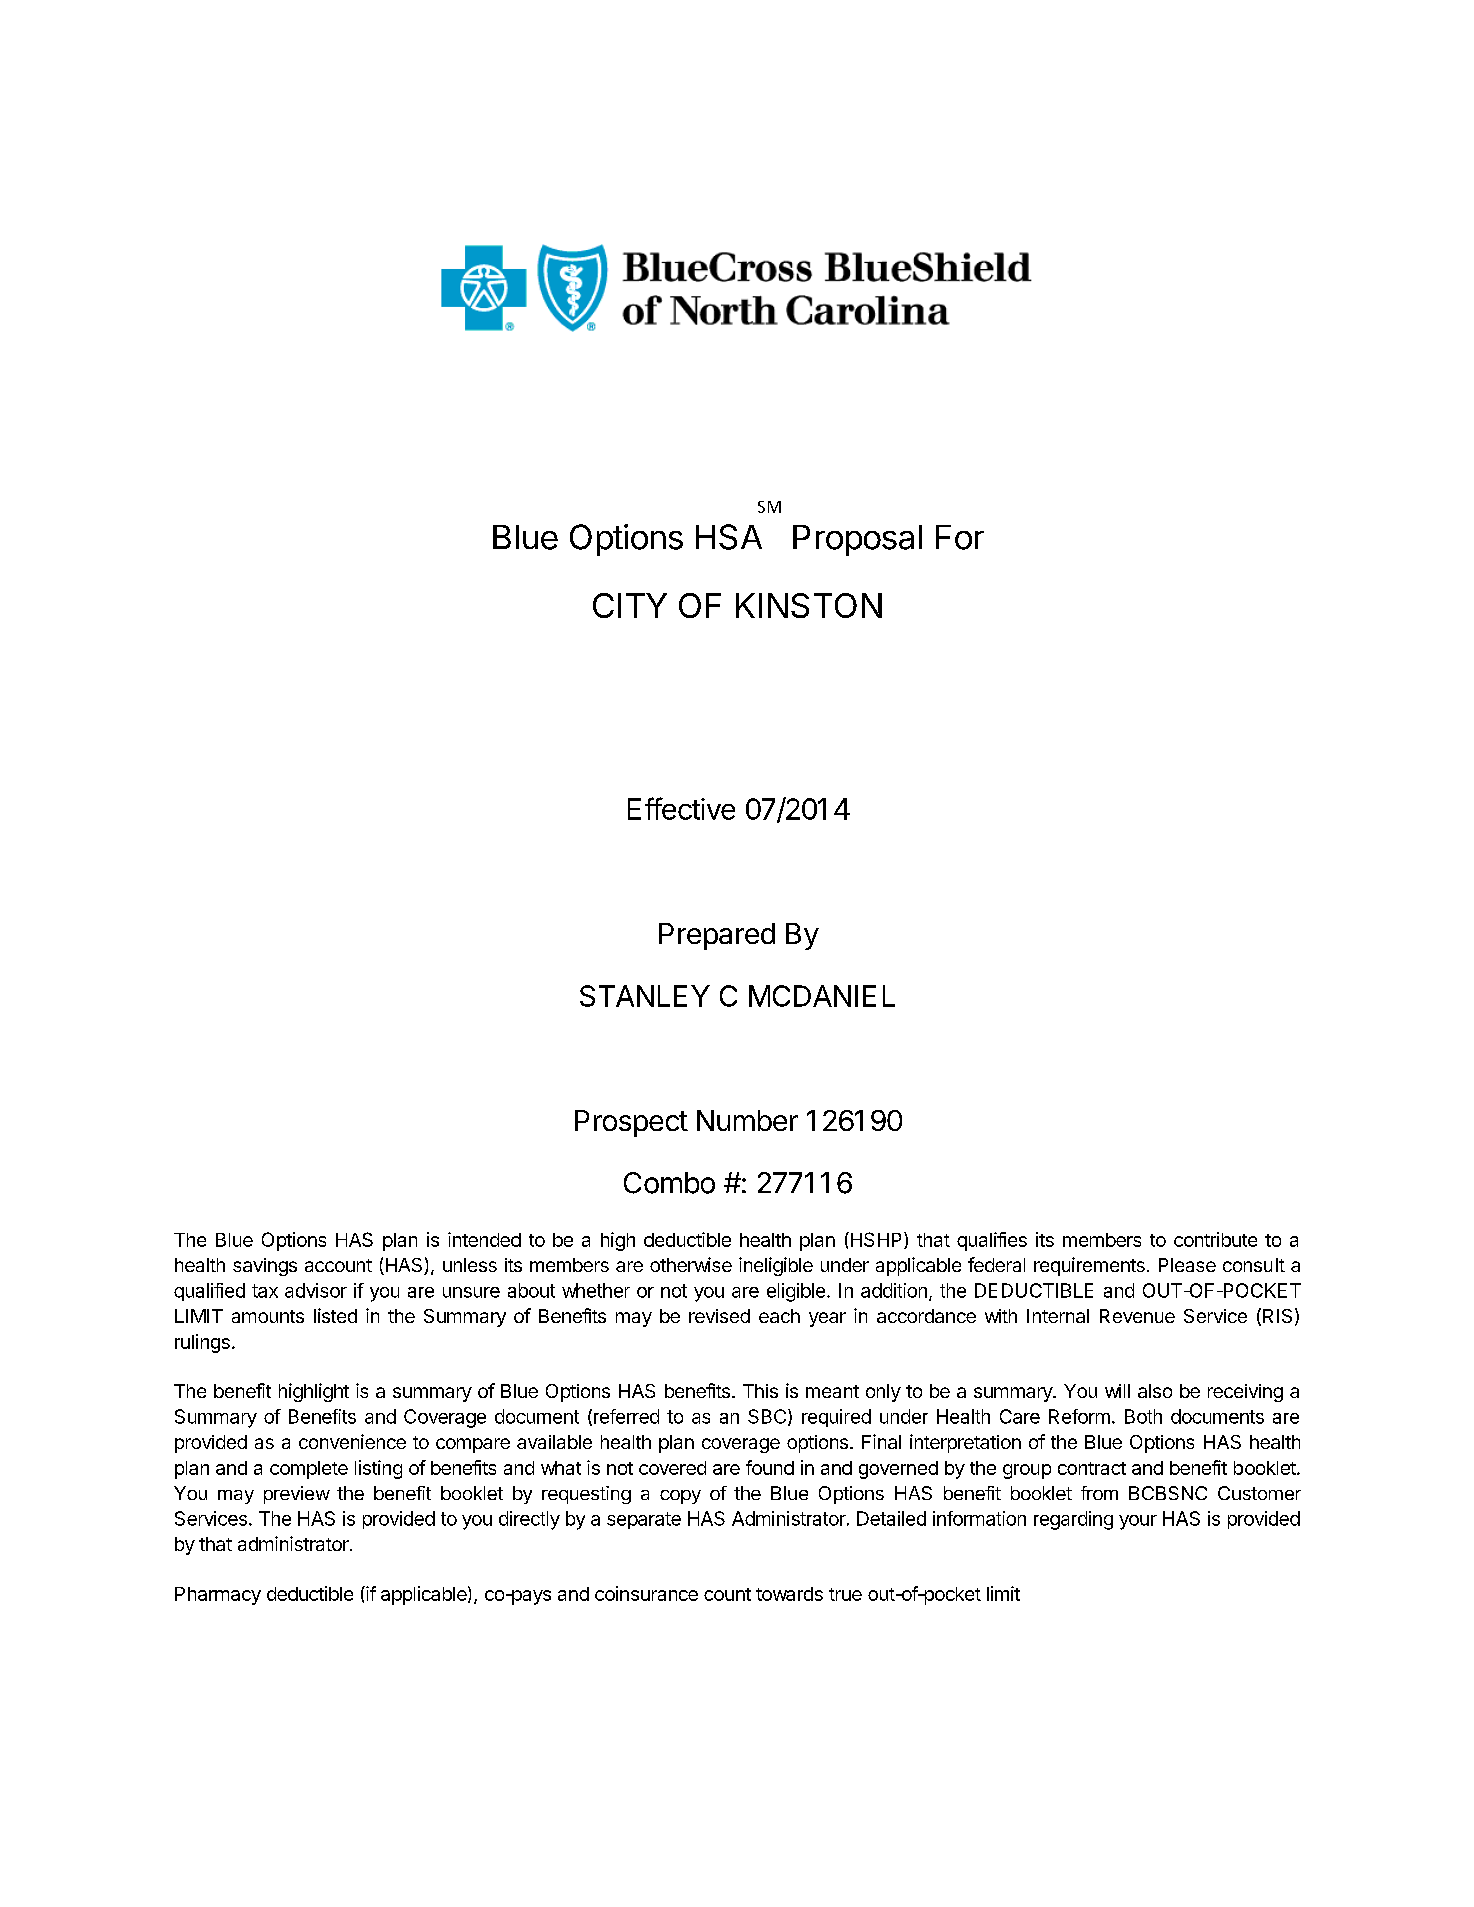  Describe the element at coordinates (822, 996) in the document. I see `MCDANIEL` at that location.
